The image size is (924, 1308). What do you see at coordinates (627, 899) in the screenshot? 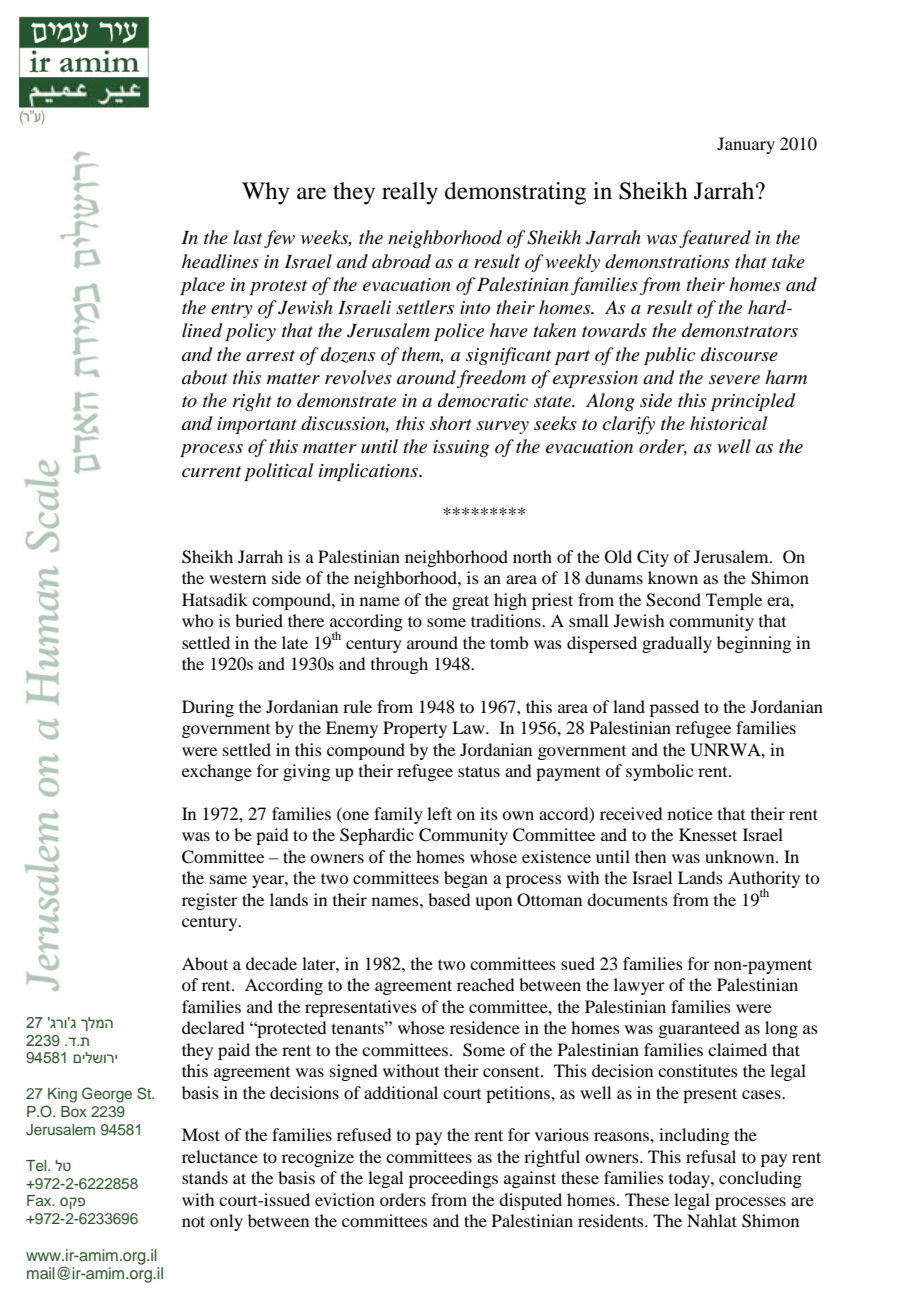
I see `documents` at bounding box center [627, 899].
